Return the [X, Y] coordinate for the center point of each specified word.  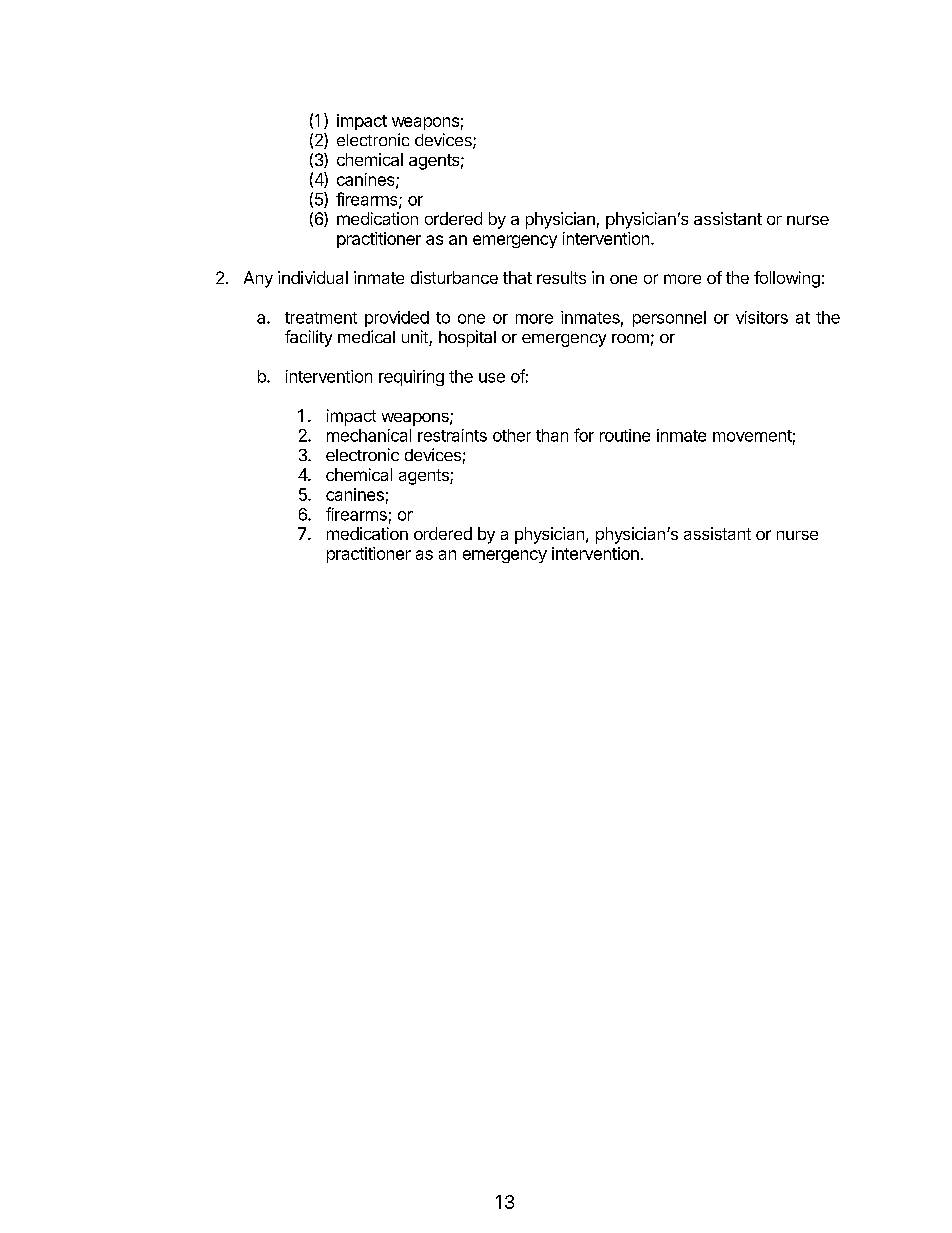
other [512, 435]
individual [313, 277]
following [787, 279]
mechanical [369, 435]
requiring [411, 378]
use [492, 378]
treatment [321, 318]
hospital [467, 338]
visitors [762, 317]
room [630, 338]
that [517, 277]
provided [397, 319]
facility [308, 338]
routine [625, 435]
